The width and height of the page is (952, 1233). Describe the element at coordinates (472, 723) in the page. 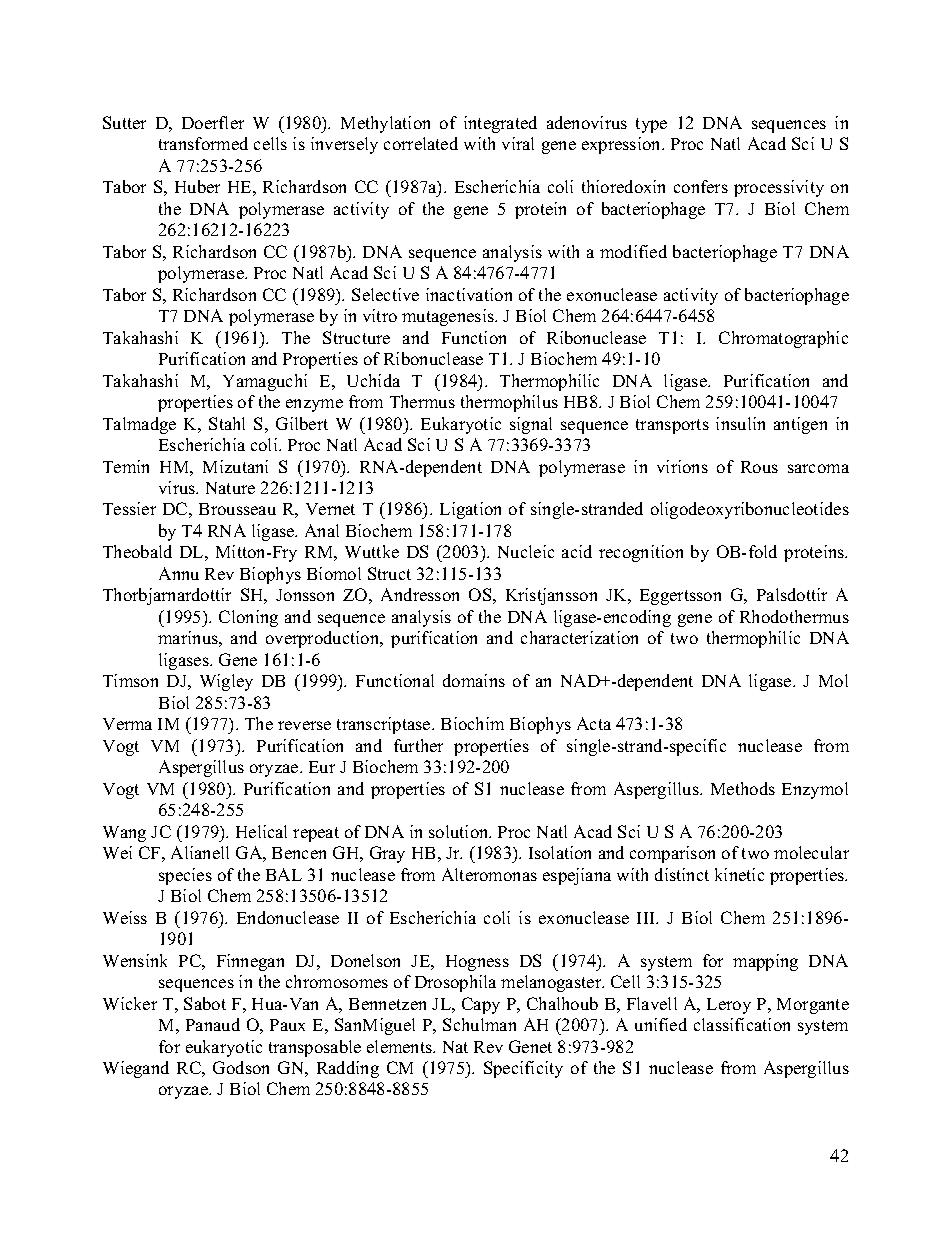

I see `Biochim` at that location.
